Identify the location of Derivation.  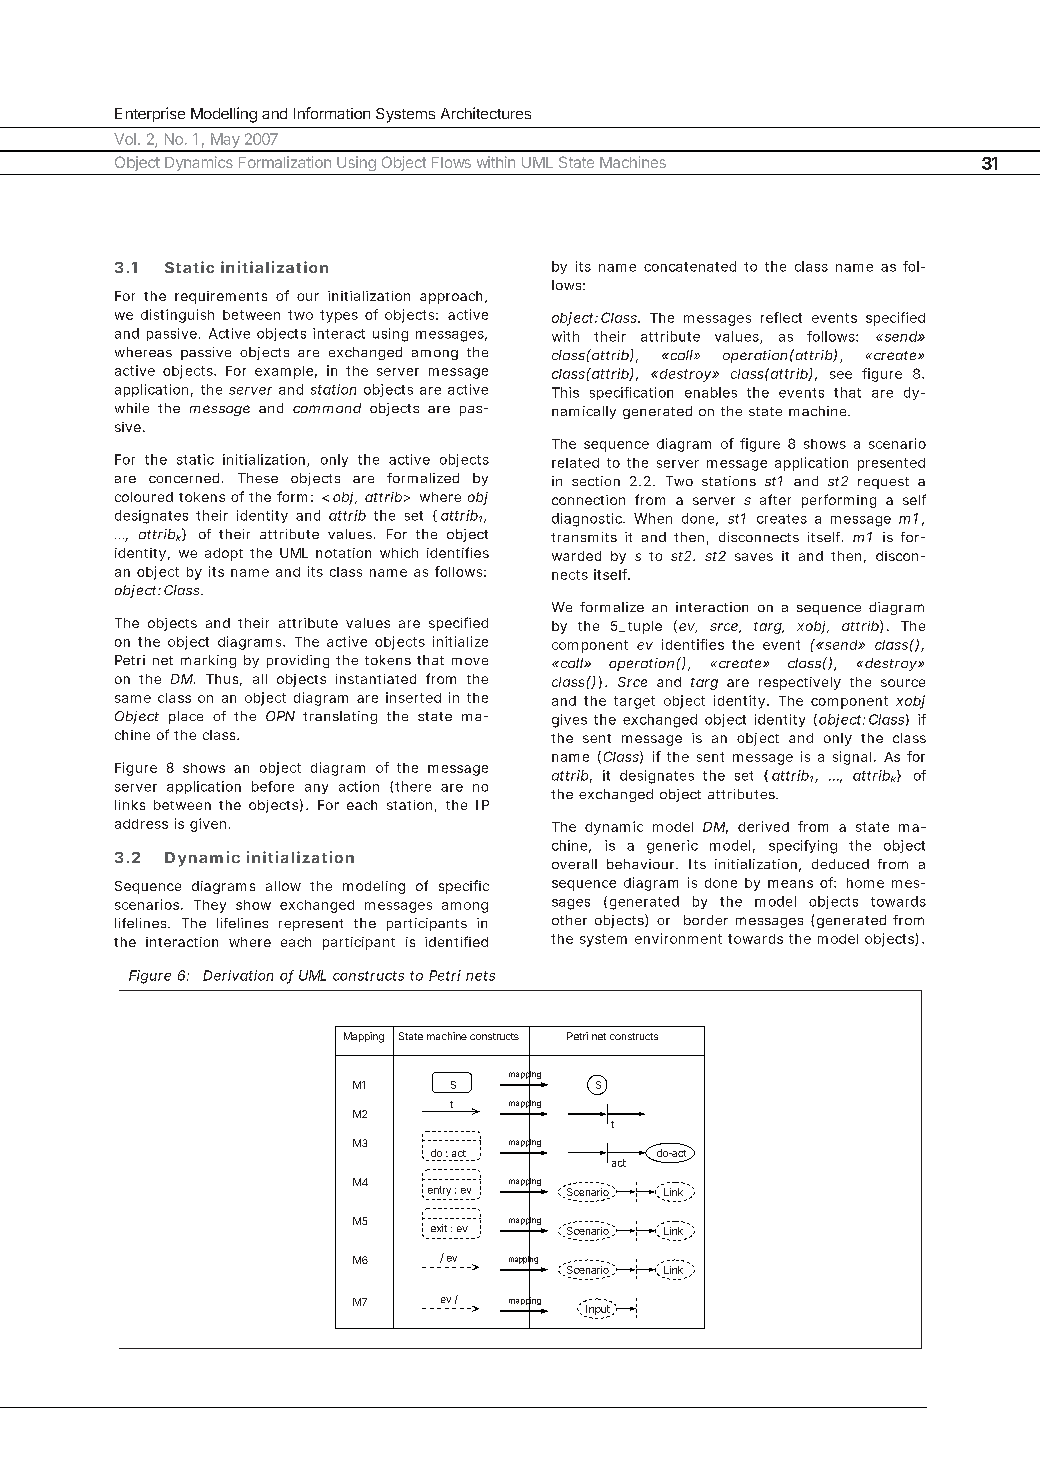
(238, 975).
